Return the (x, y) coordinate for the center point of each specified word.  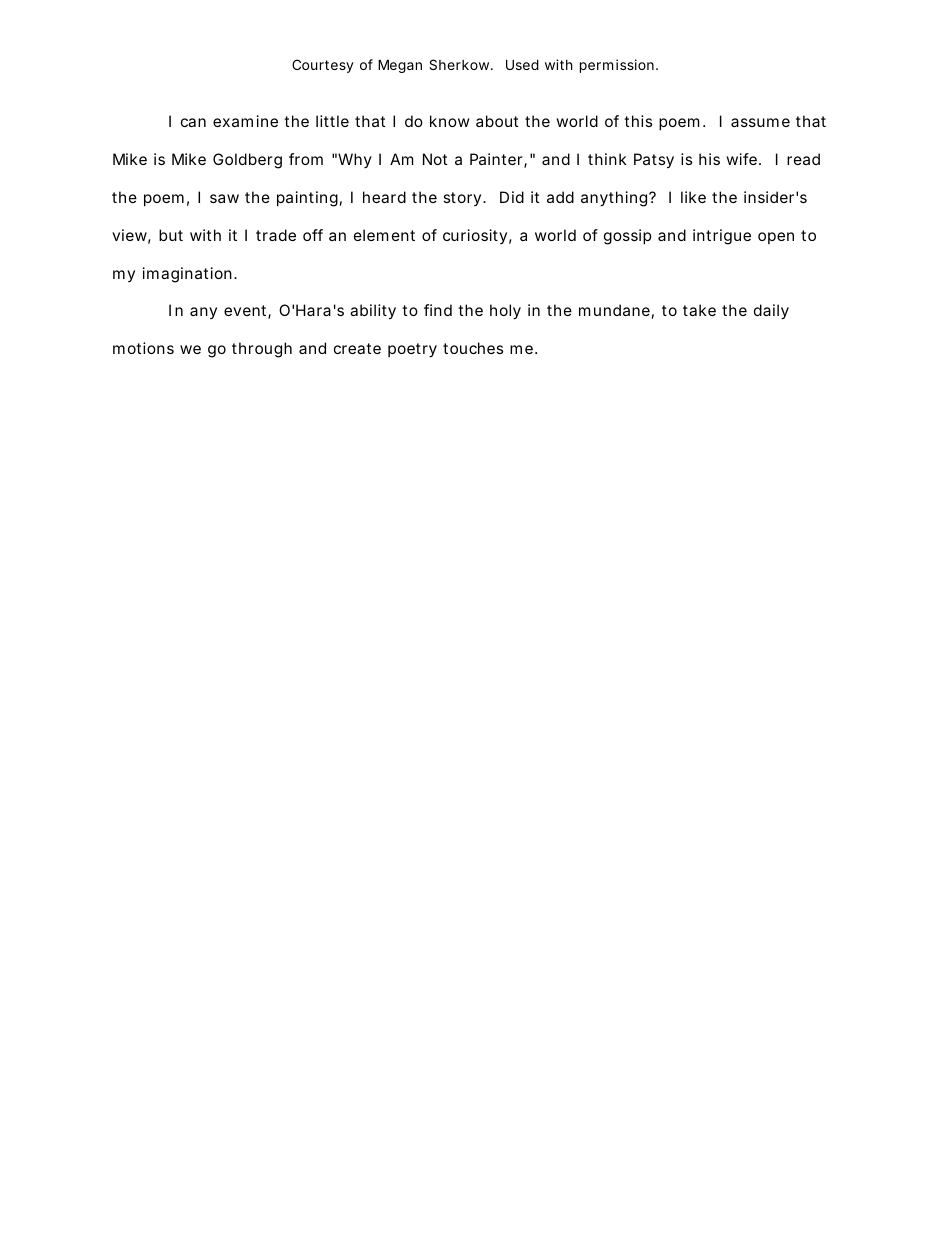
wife (741, 159)
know (450, 121)
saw (224, 198)
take (699, 310)
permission (617, 66)
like (693, 197)
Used (522, 64)
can (193, 122)
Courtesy (323, 66)
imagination (187, 275)
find (438, 310)
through (262, 350)
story (463, 199)
